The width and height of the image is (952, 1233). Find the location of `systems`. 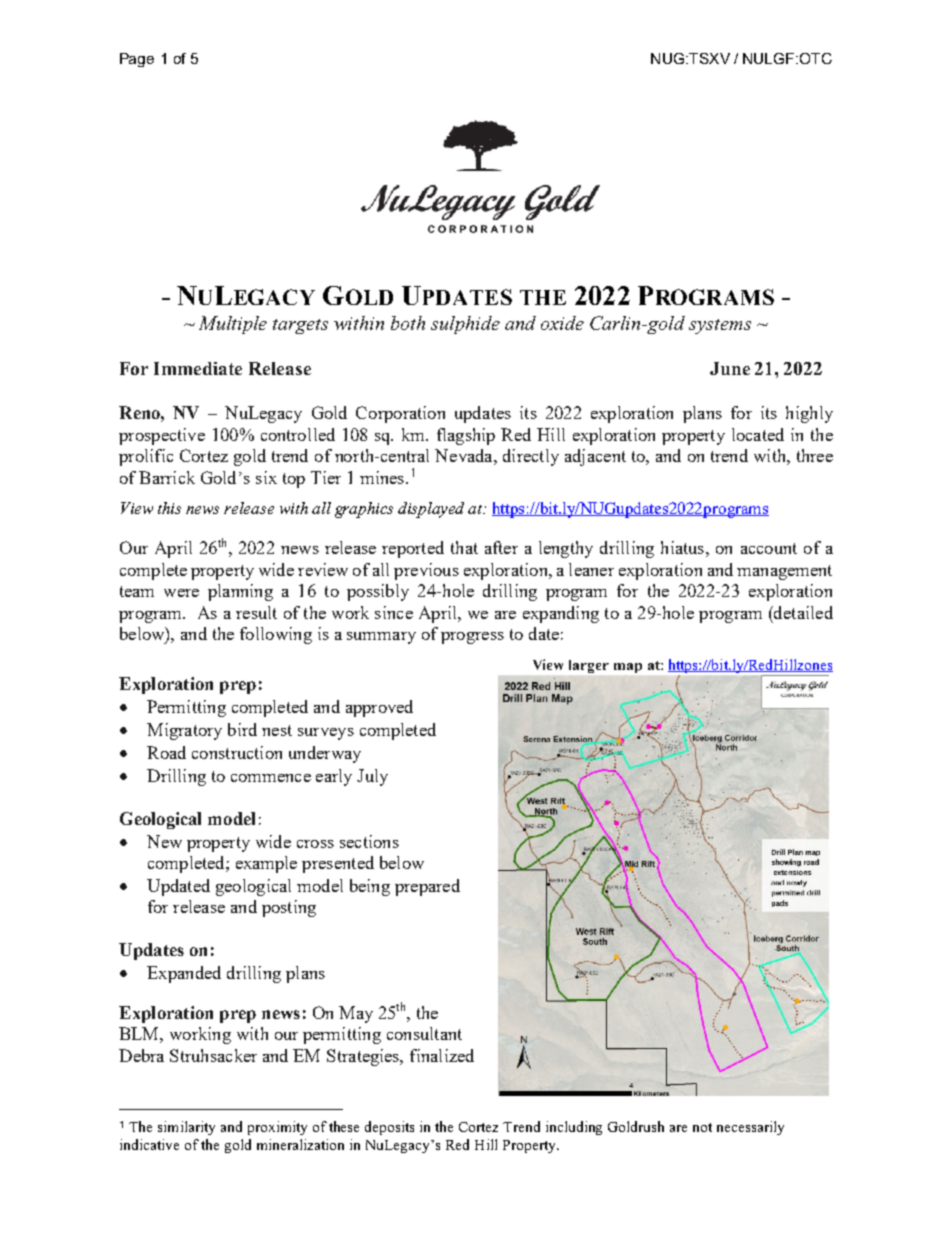

systems is located at coordinates (720, 326).
